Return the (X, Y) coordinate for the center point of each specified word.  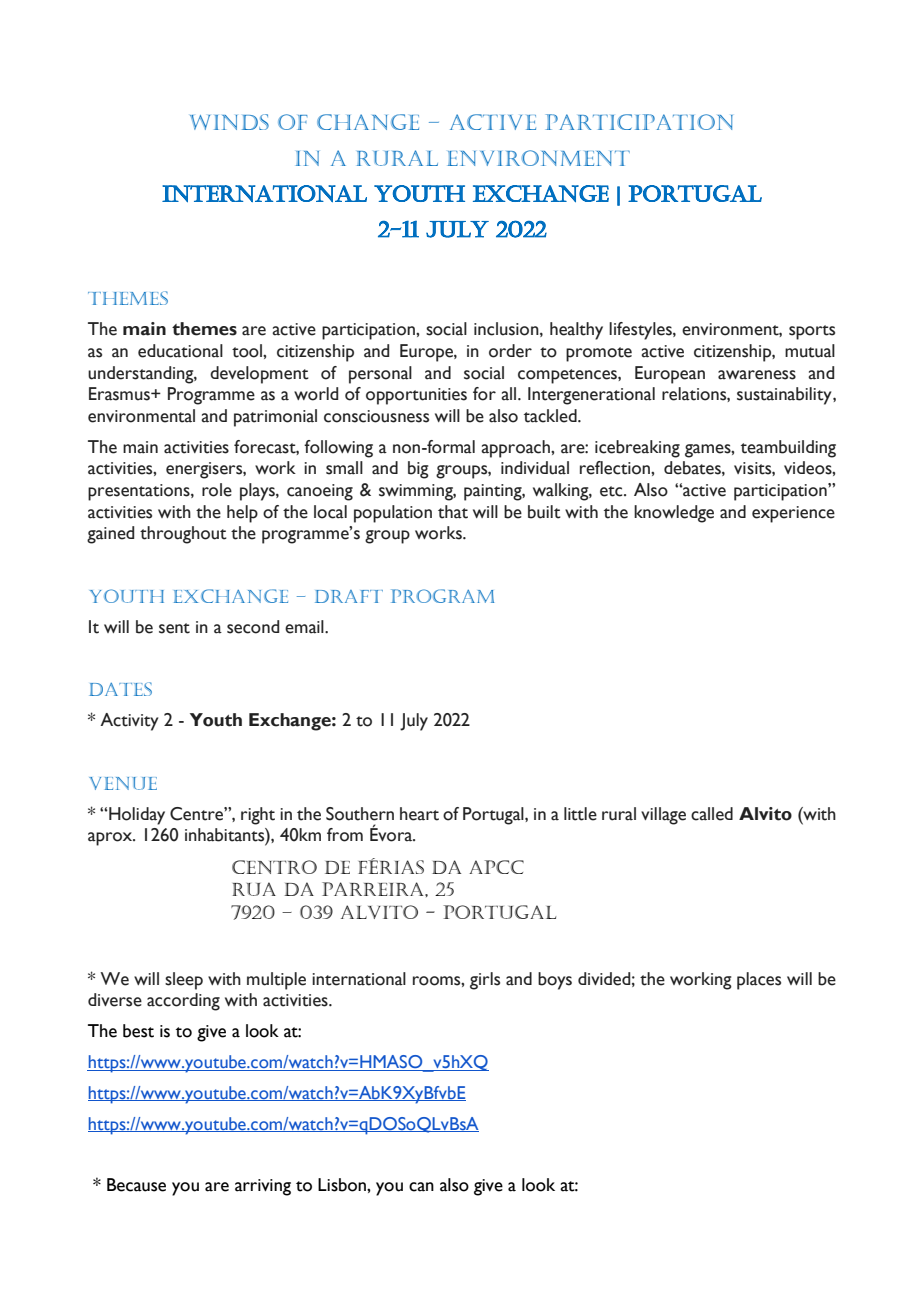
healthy (576, 331)
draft (349, 596)
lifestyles (641, 331)
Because (136, 1185)
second (253, 627)
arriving (263, 1187)
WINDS (229, 122)
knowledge (674, 514)
